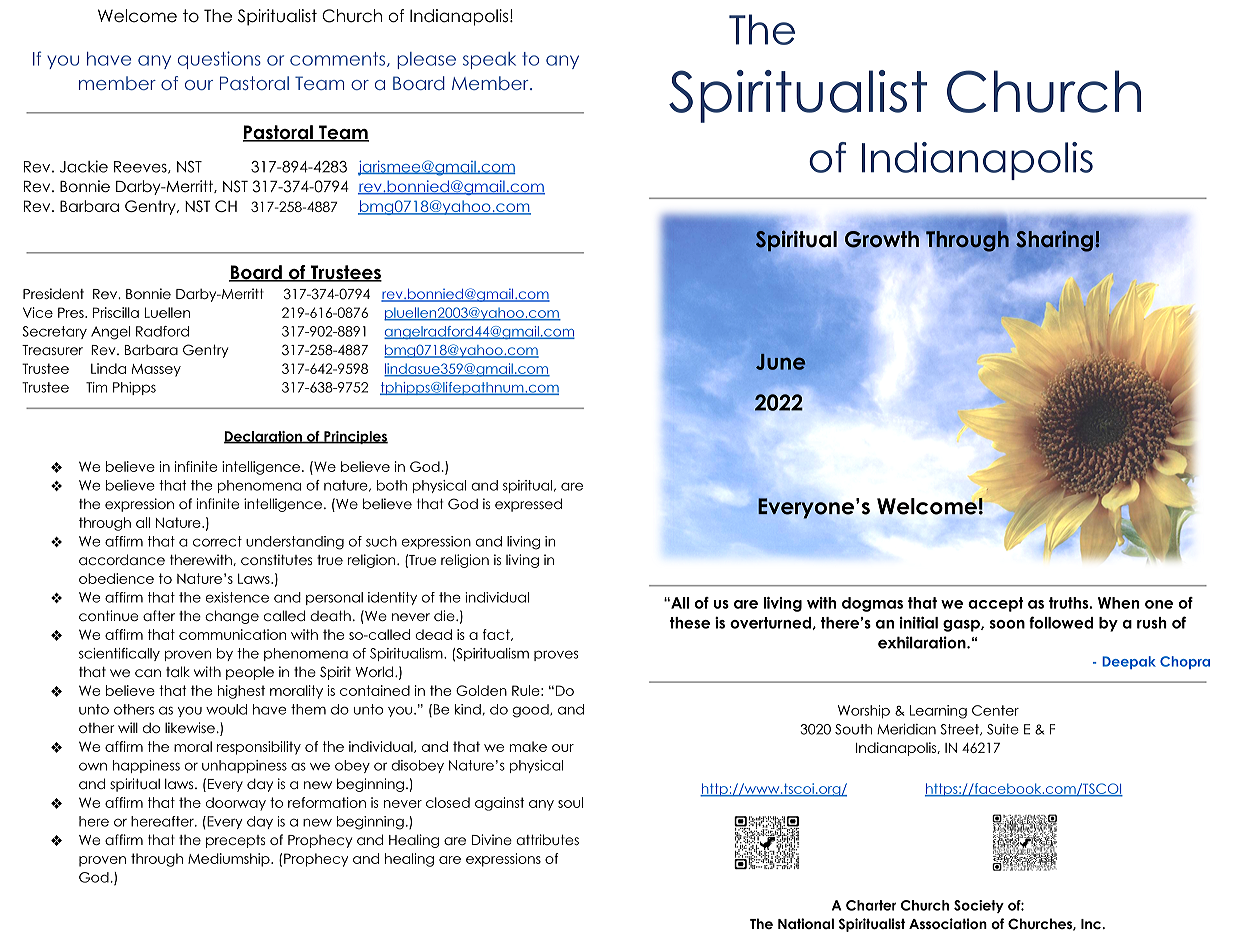  What do you see at coordinates (232, 634) in the document?
I see `communication` at bounding box center [232, 634].
